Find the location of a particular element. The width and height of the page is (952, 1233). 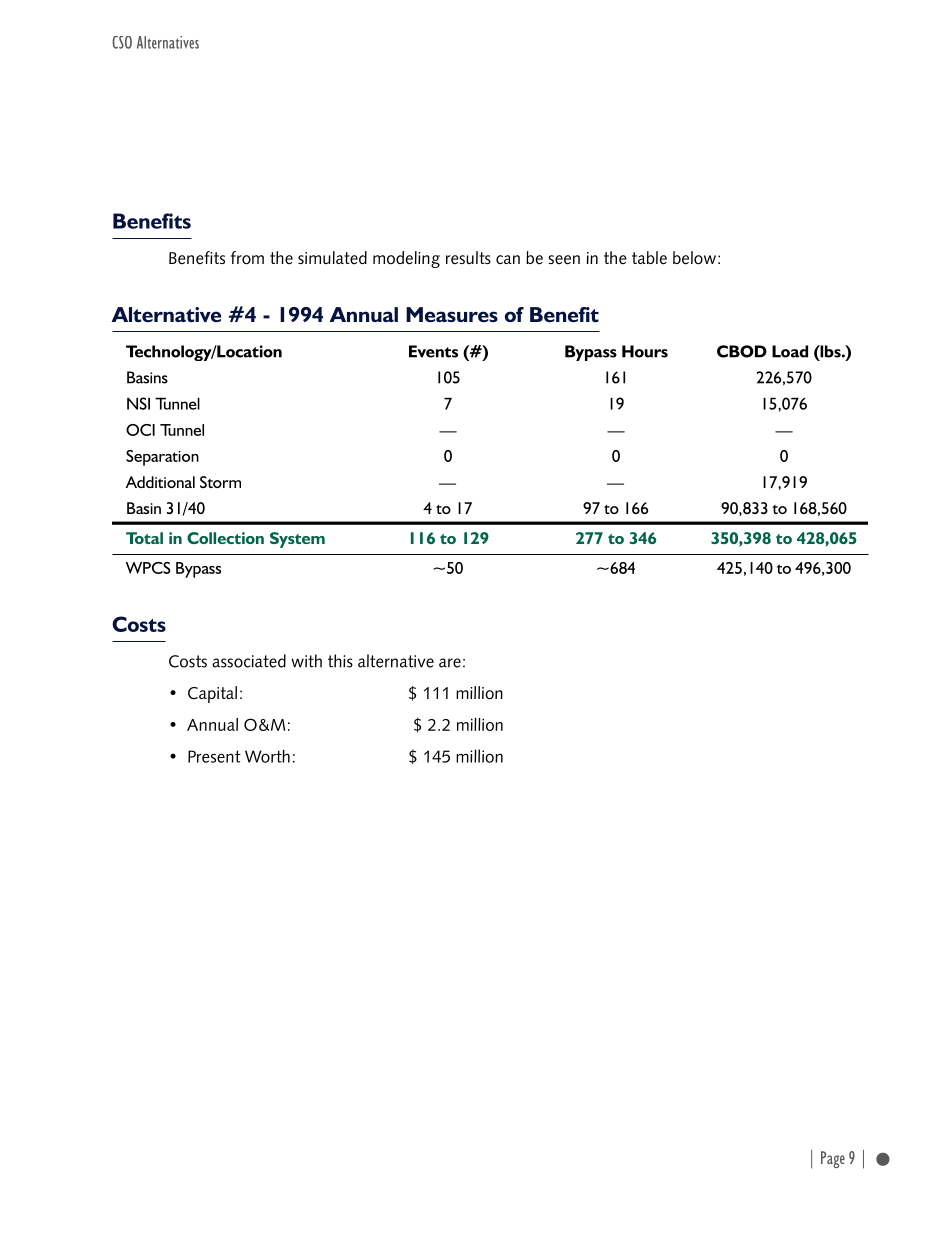

Page is located at coordinates (833, 1159).
